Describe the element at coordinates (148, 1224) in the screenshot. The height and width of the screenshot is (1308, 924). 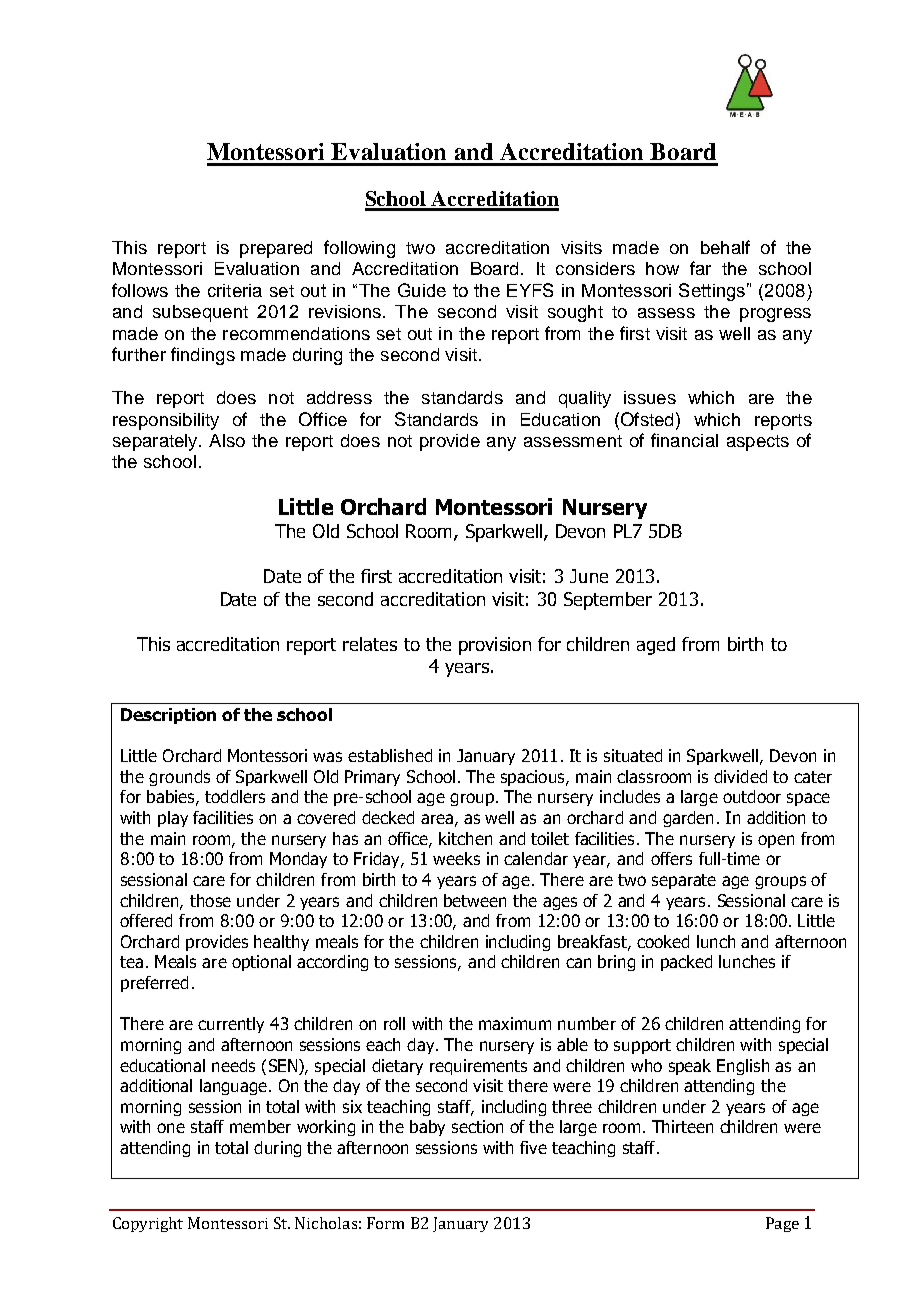
I see `Copyright` at that location.
